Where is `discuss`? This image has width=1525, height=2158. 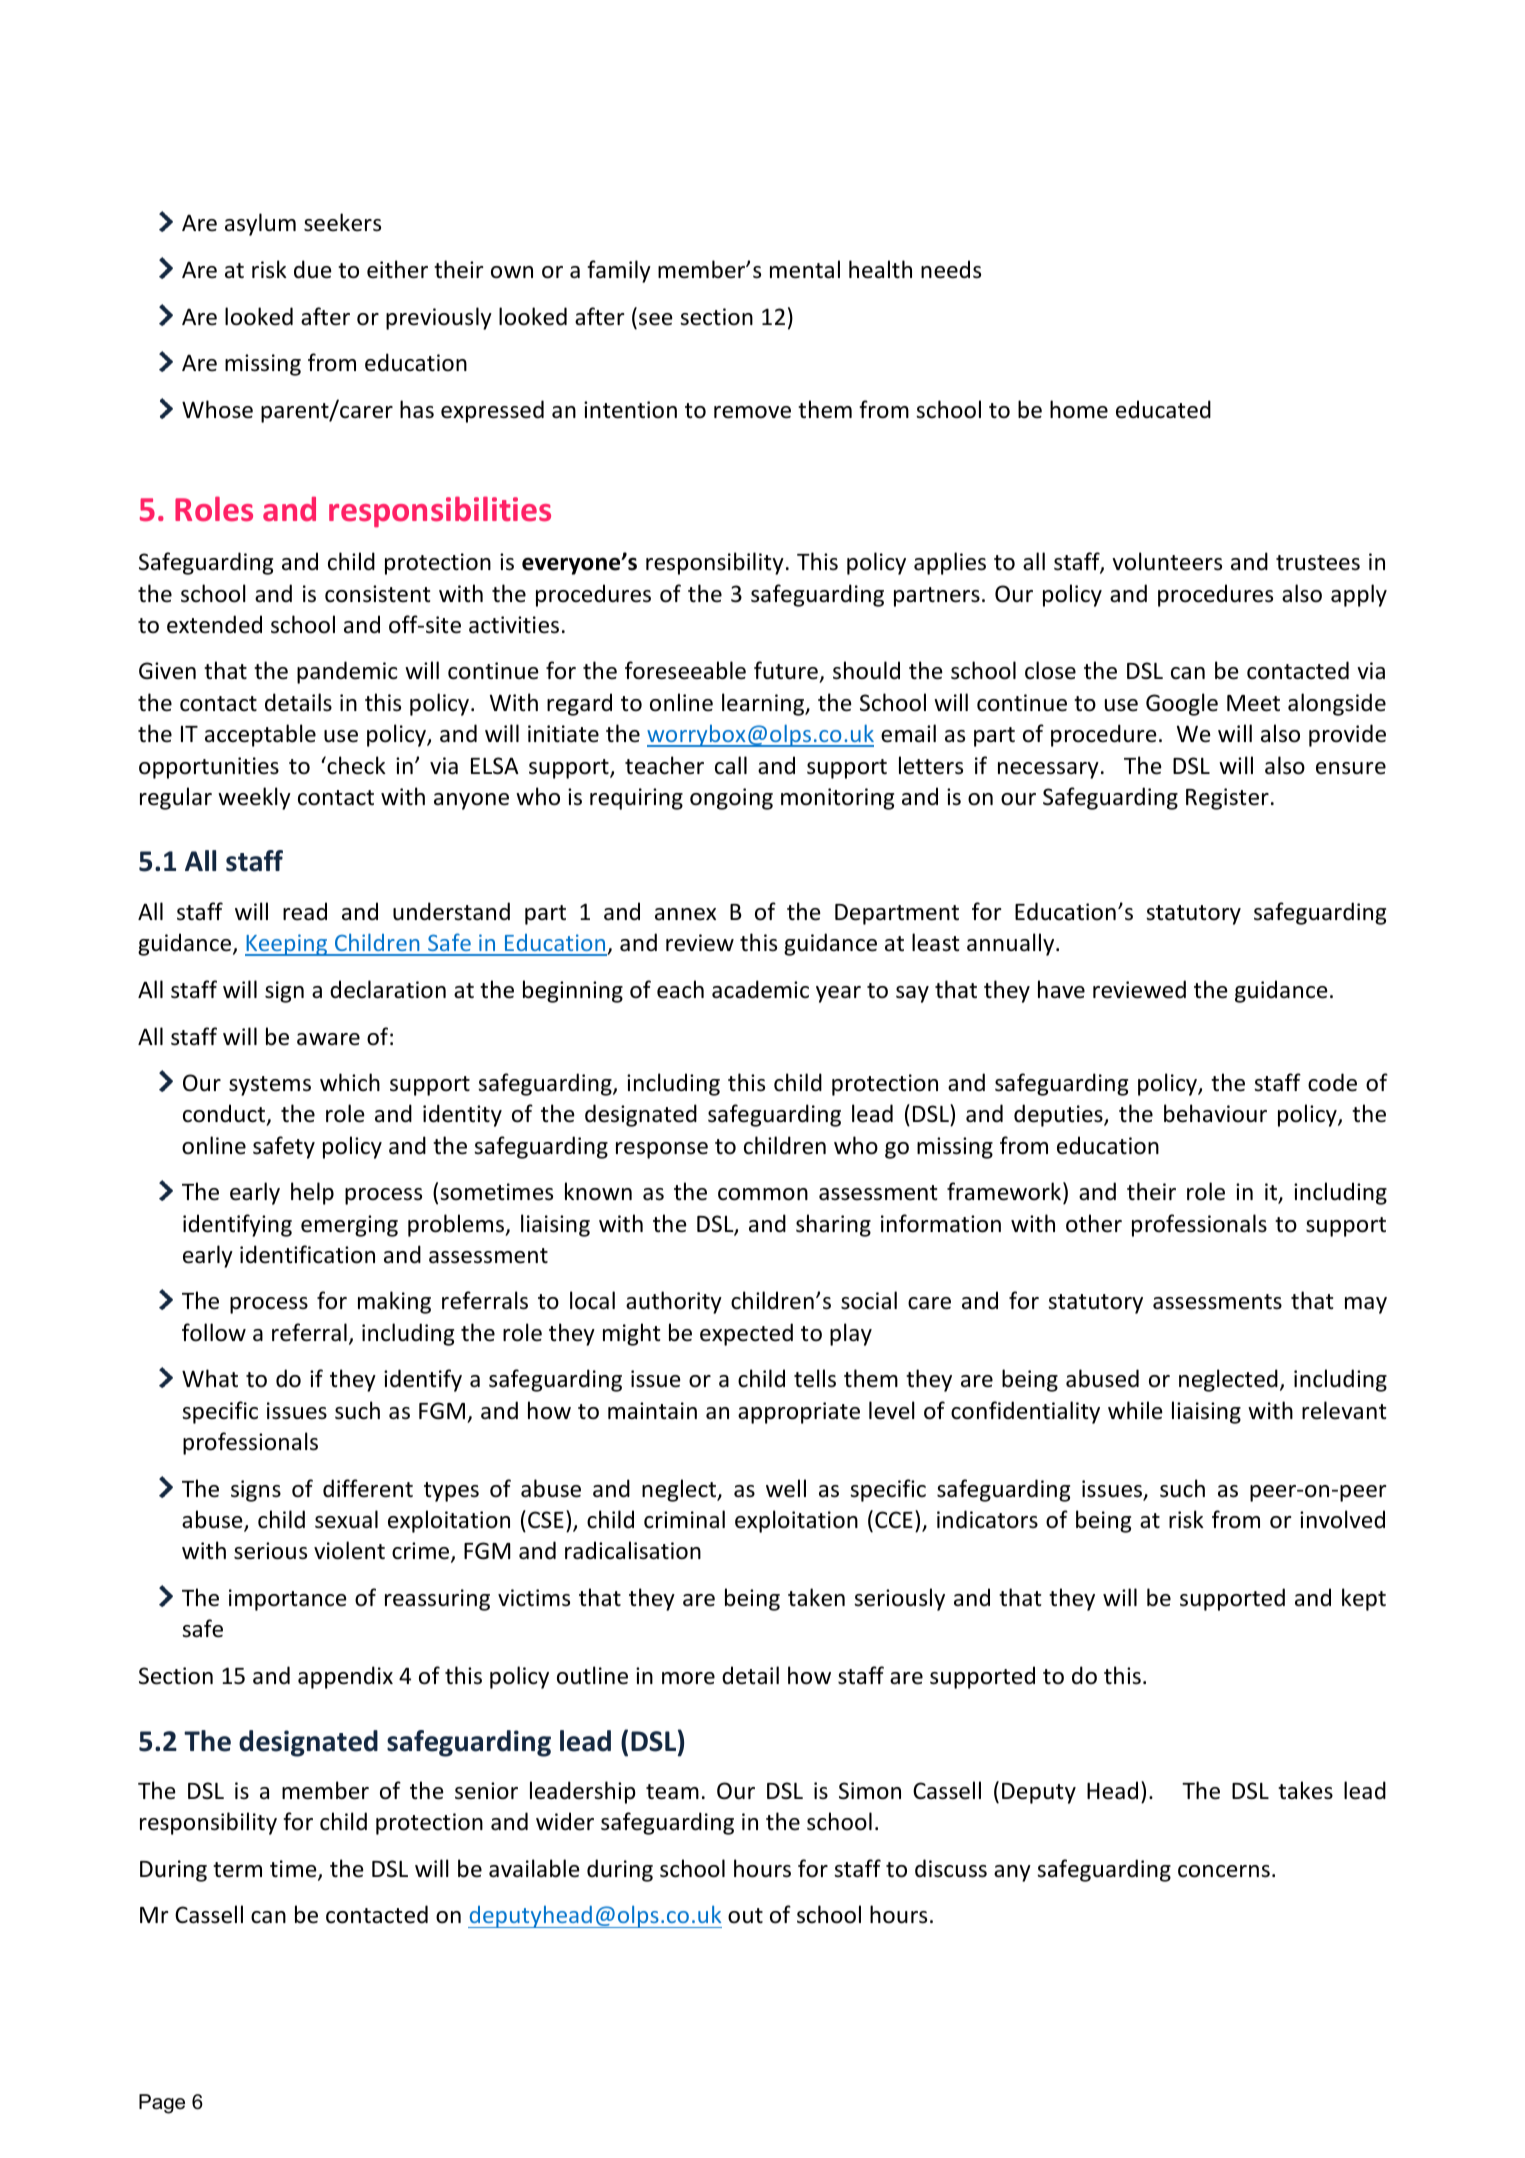
discuss is located at coordinates (951, 1868).
